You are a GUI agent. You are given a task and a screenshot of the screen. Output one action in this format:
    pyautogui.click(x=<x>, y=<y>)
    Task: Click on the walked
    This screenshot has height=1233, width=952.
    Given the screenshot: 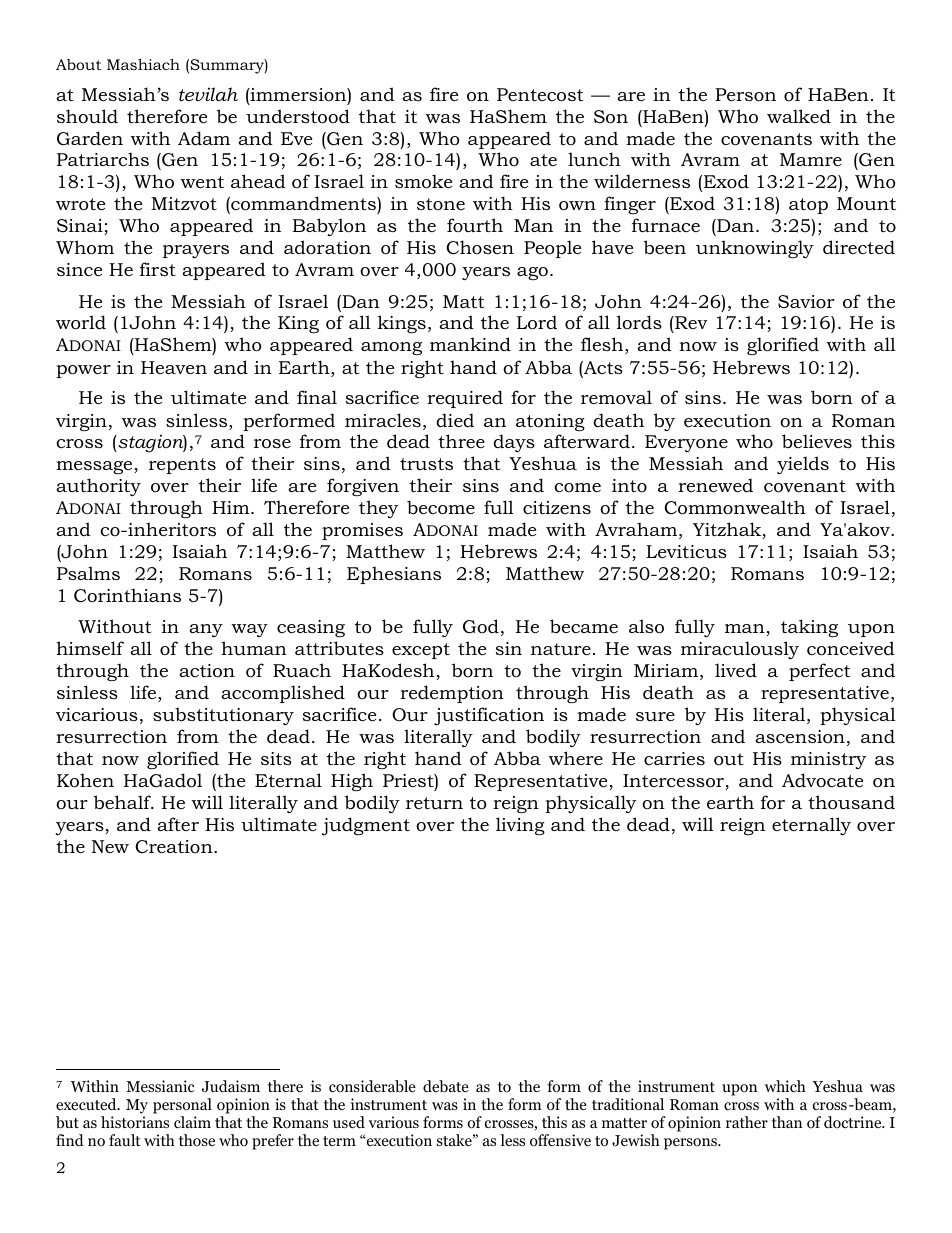 What is the action you would take?
    pyautogui.click(x=799, y=116)
